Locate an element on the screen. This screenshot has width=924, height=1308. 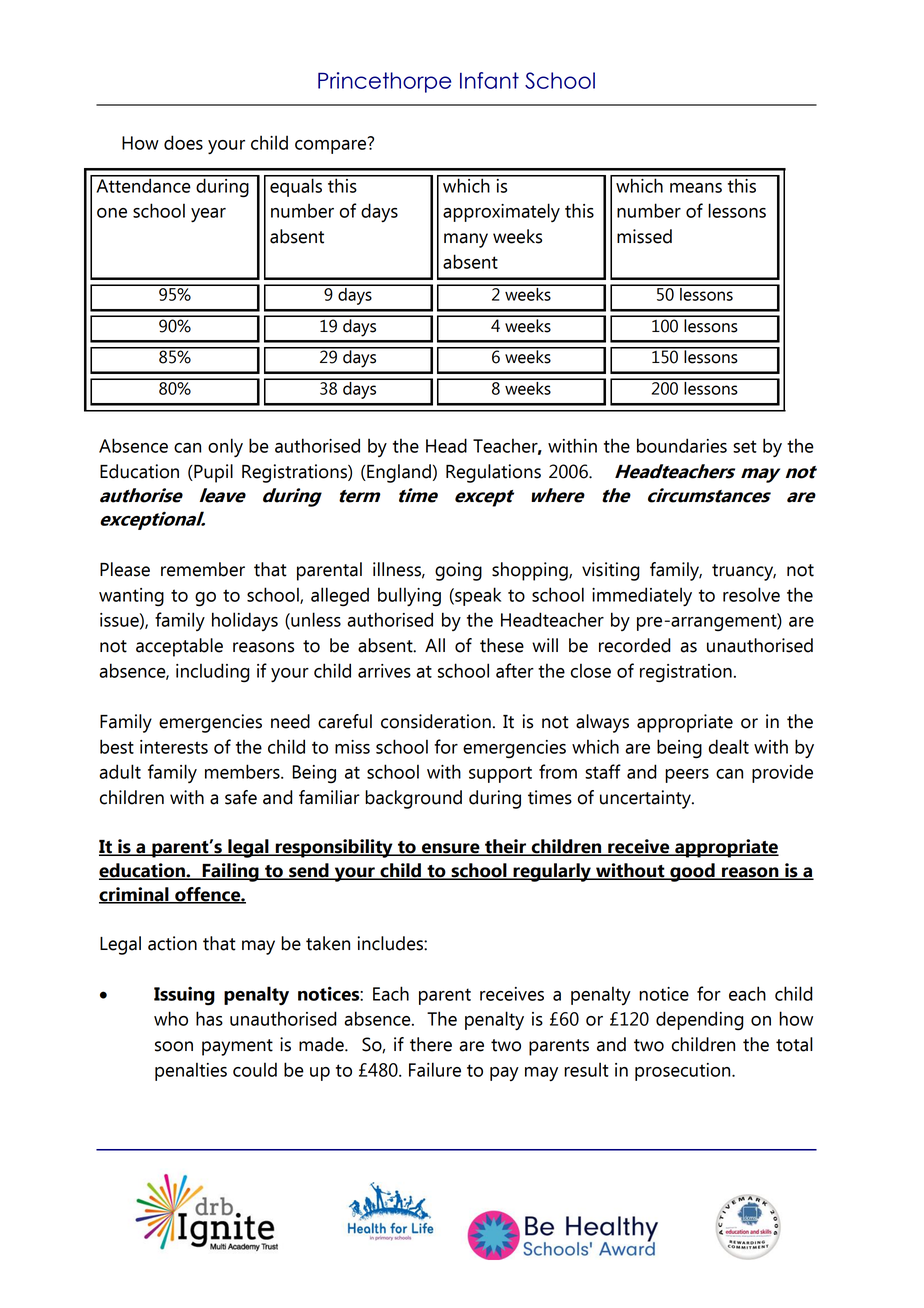
uncertainty is located at coordinates (646, 799).
